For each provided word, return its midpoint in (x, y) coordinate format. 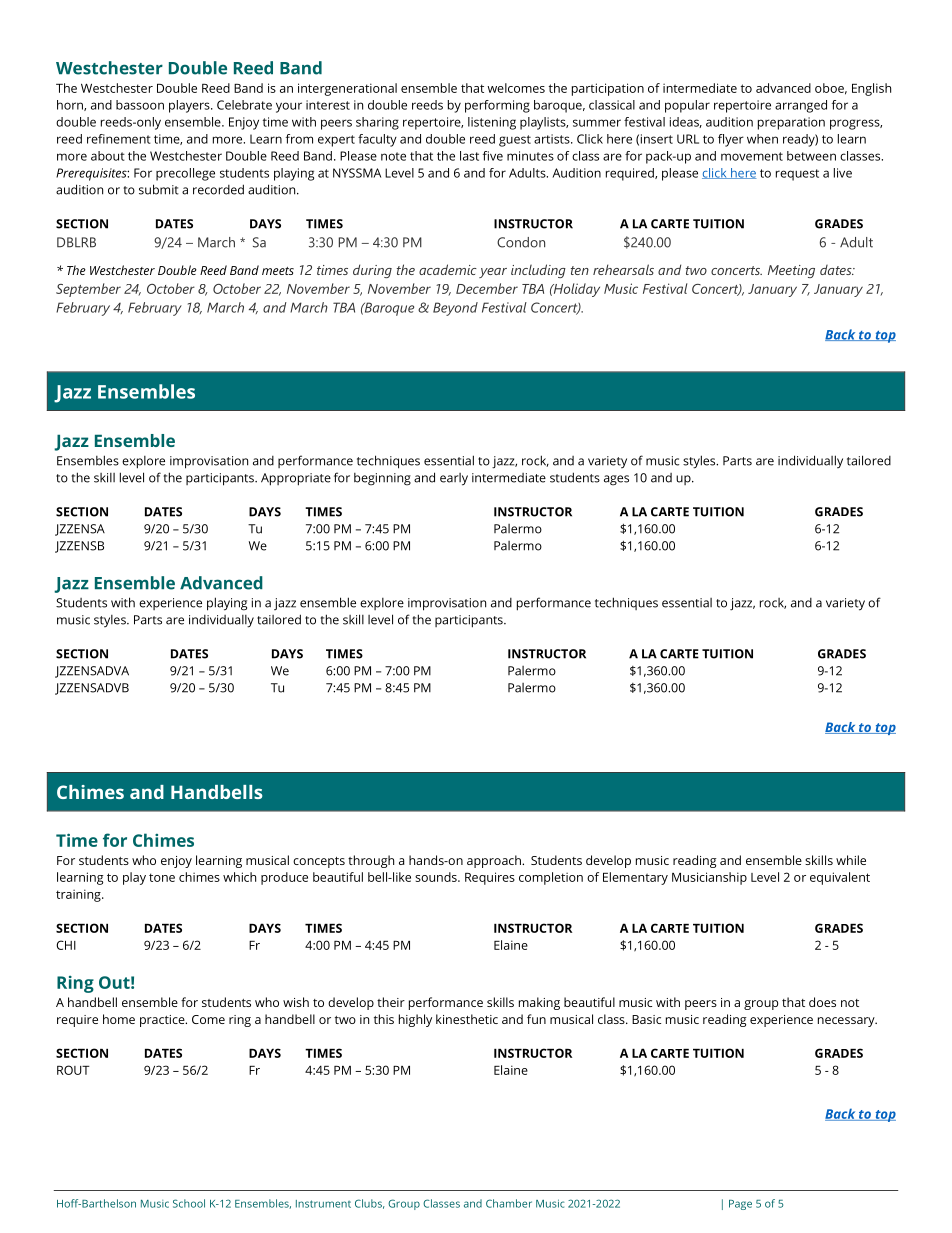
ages (616, 480)
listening (492, 123)
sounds (437, 877)
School (189, 1203)
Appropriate (296, 479)
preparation (791, 123)
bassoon (140, 105)
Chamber (509, 1203)
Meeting (791, 271)
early (454, 479)
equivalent (840, 878)
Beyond (455, 309)
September (88, 290)
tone (162, 877)
